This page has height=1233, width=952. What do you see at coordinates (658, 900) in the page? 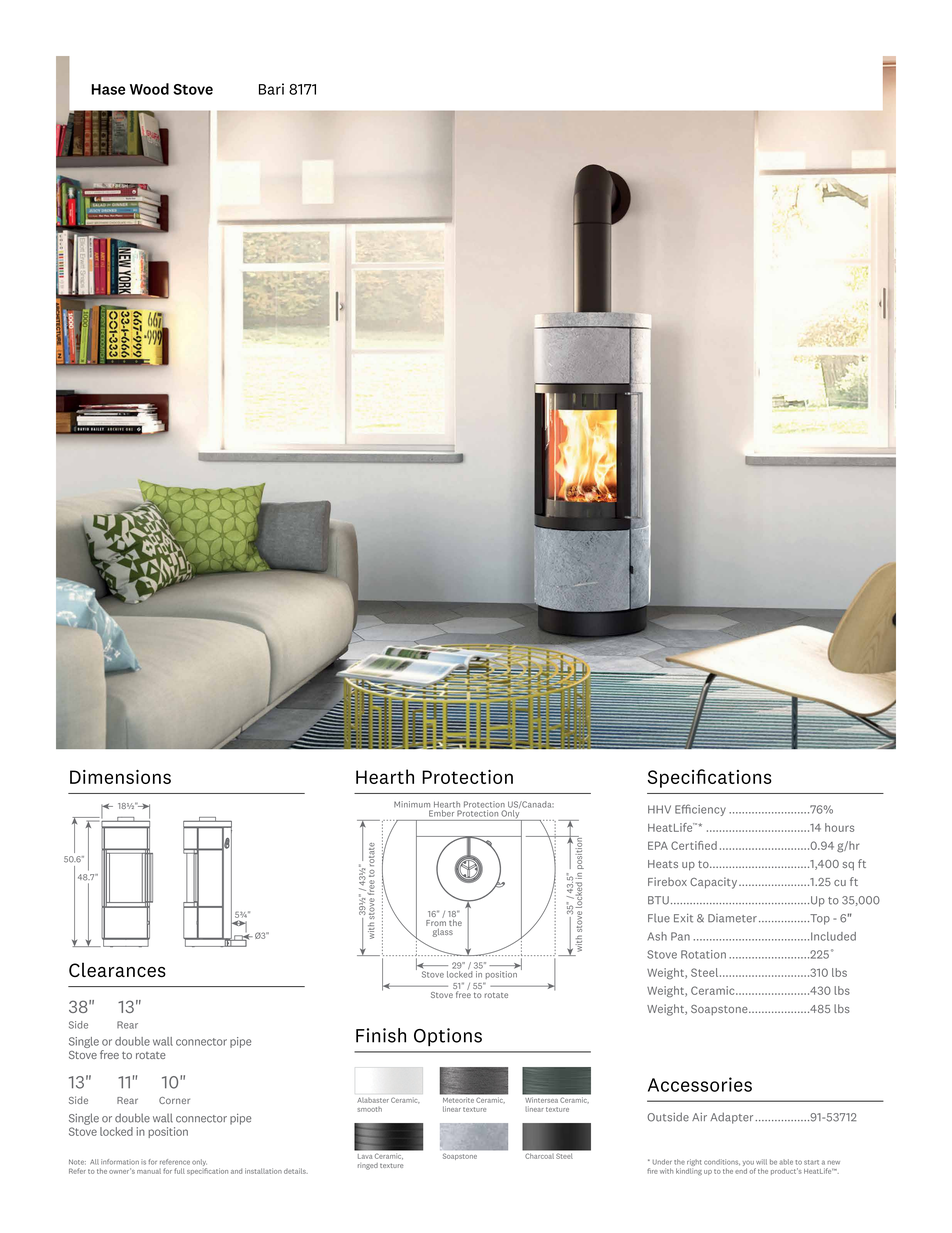
I see `BTU` at bounding box center [658, 900].
